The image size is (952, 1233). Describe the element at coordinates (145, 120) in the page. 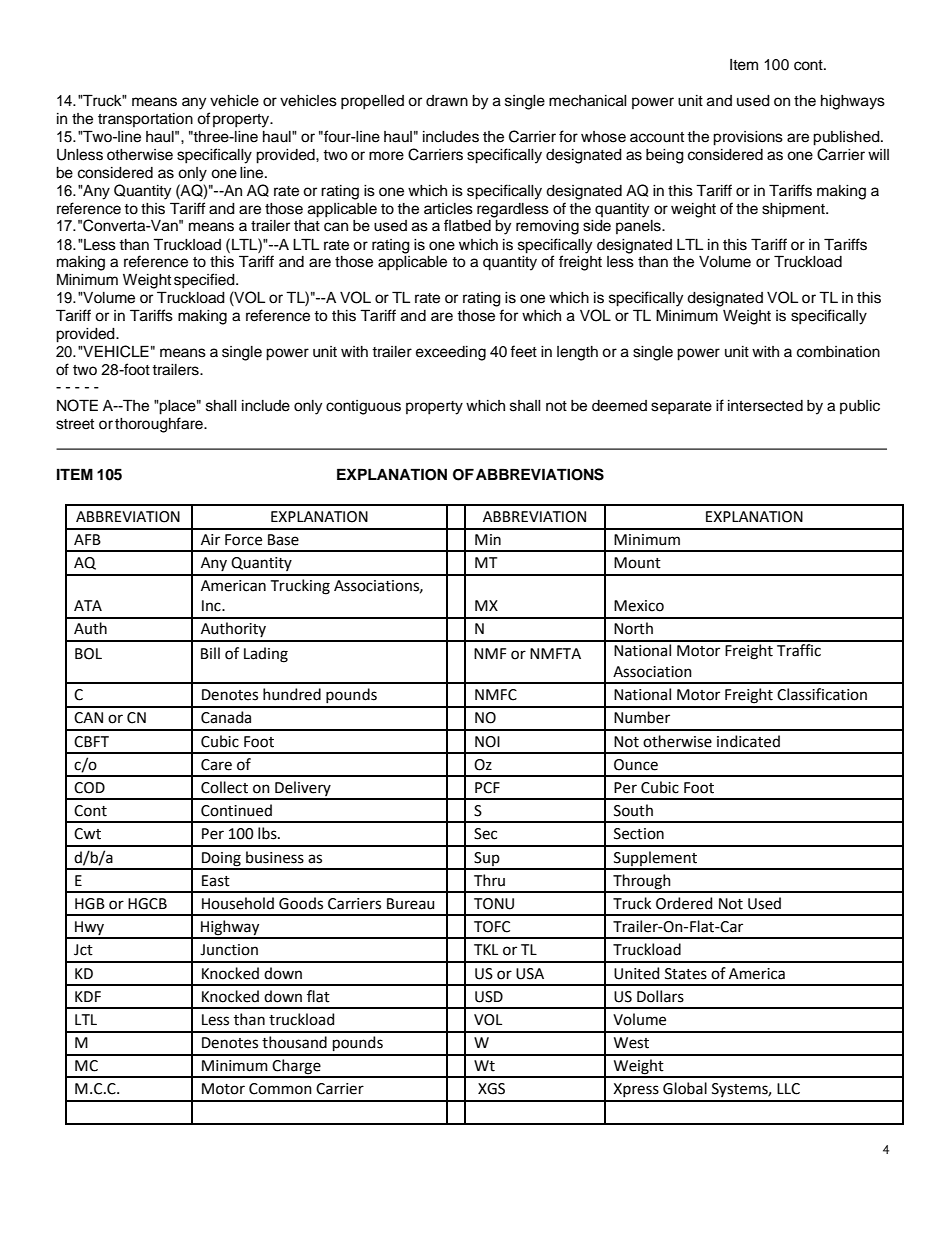

I see `transportation` at that location.
